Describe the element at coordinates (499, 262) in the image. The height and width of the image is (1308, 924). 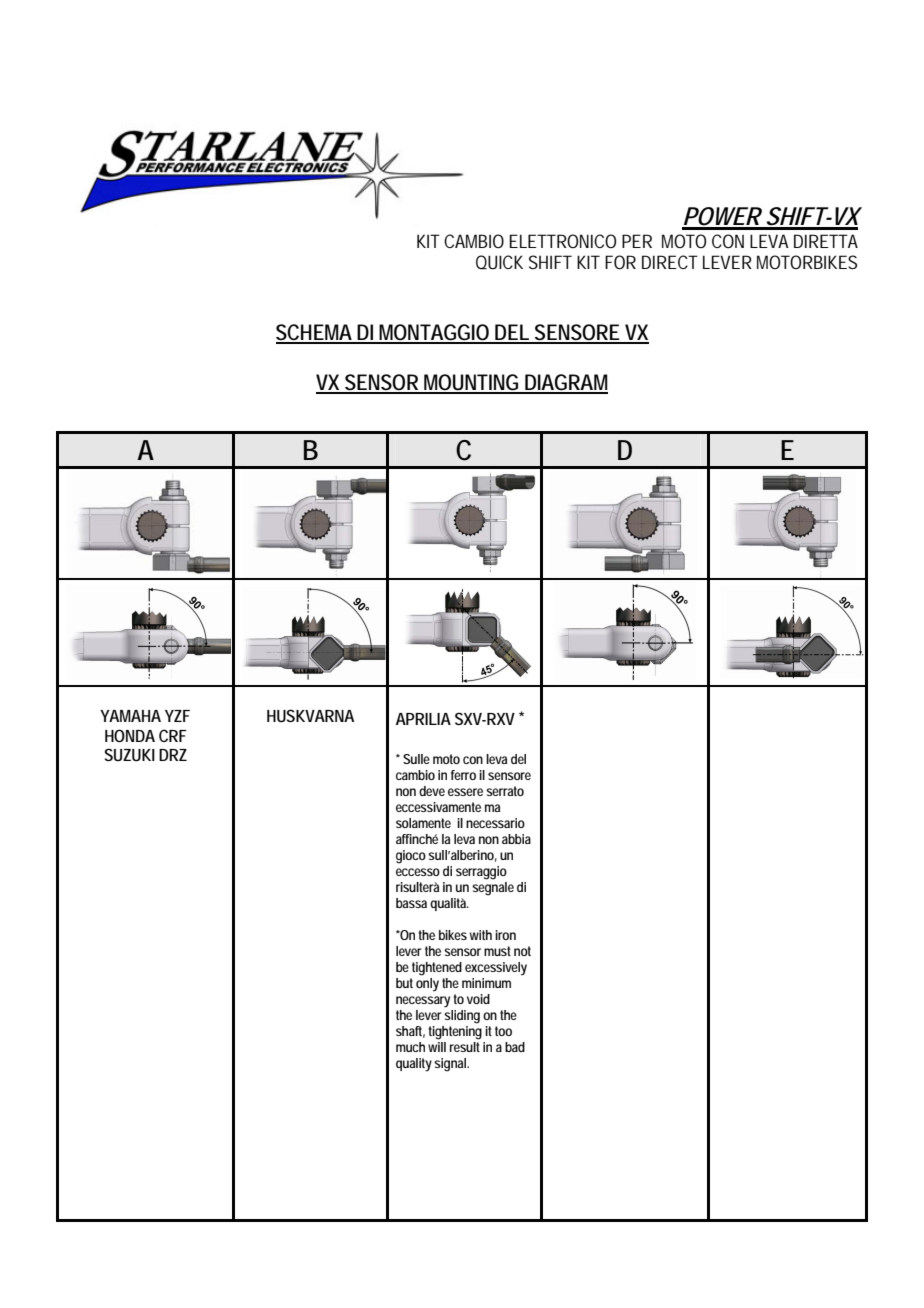
I see `QUICK` at that location.
